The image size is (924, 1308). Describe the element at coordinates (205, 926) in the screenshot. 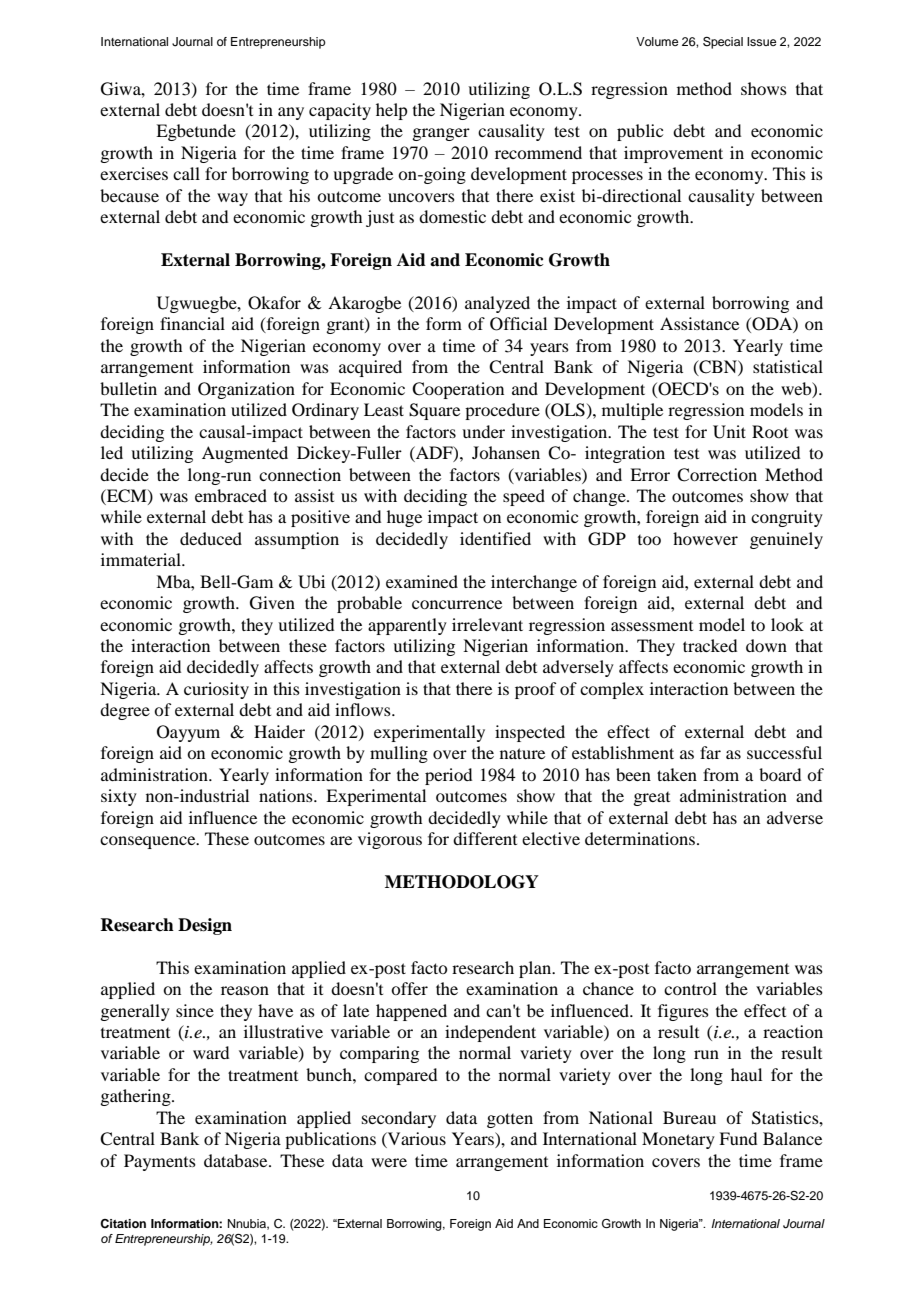

I see `Design` at that location.
